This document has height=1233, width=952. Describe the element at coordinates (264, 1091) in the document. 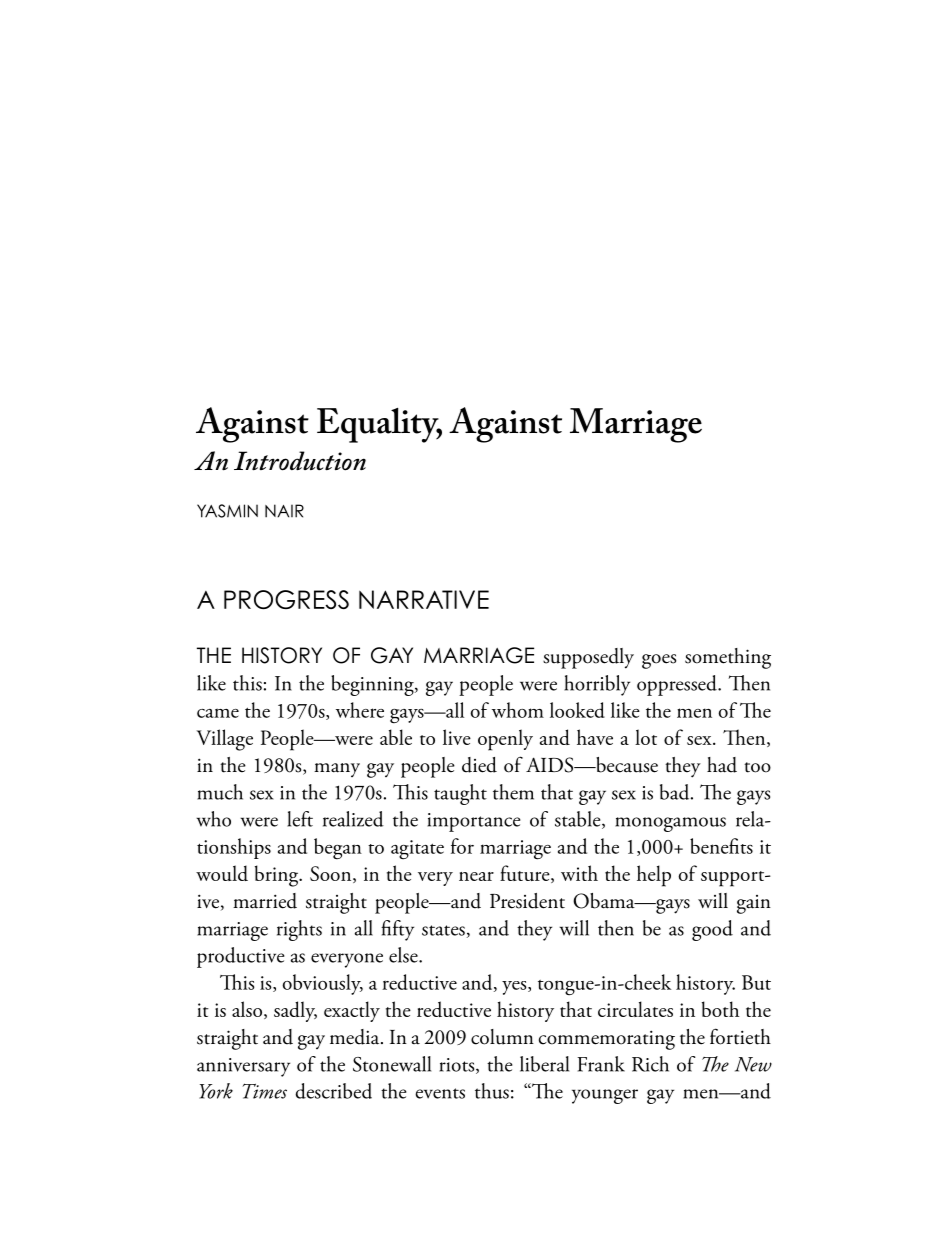

I see `Times` at that location.
